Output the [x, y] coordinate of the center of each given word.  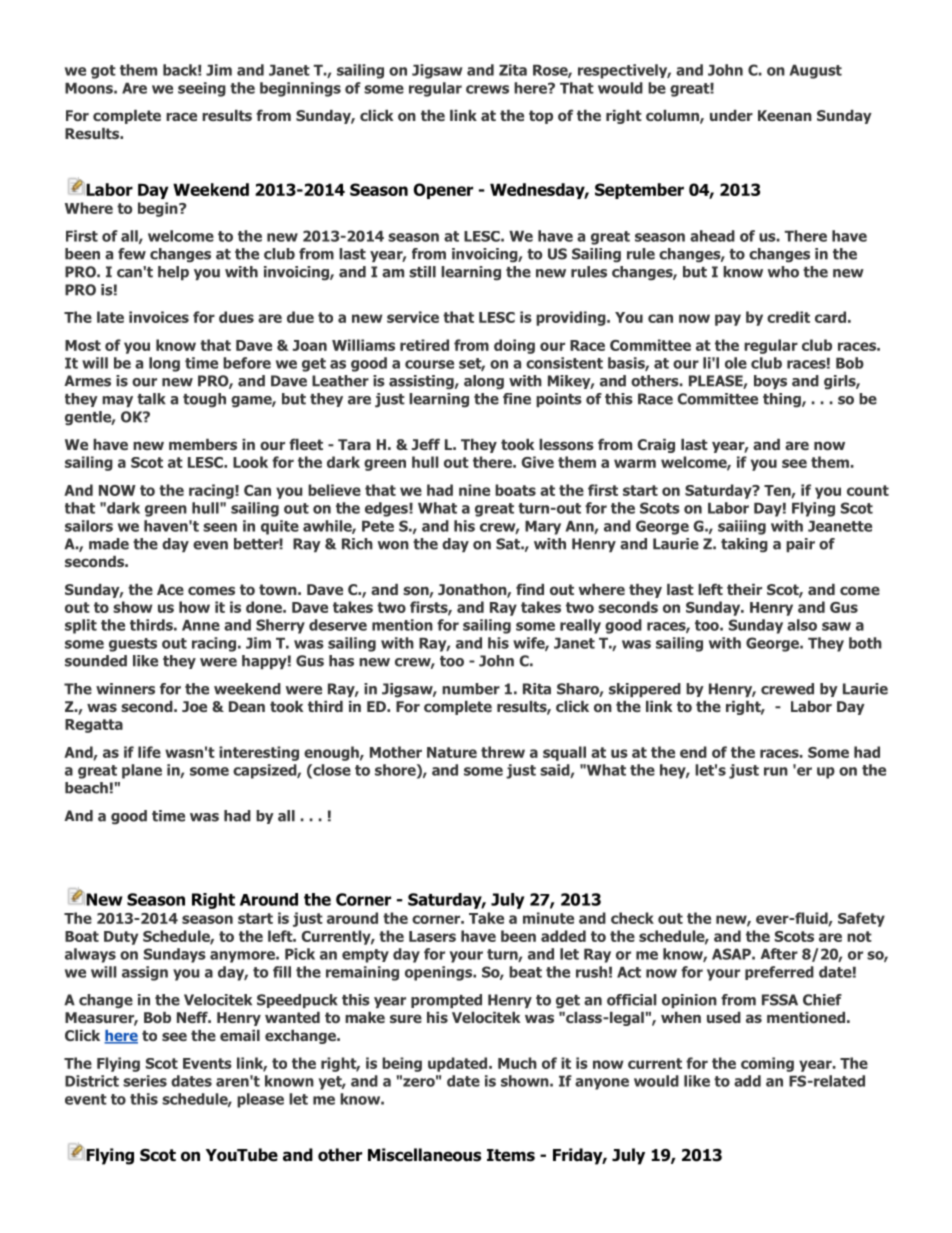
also [802, 625]
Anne [201, 625]
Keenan [785, 115]
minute [548, 918]
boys [770, 382]
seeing [202, 89]
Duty [121, 938]
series [145, 1081]
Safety [861, 919]
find [530, 589]
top [541, 117]
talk [151, 399]
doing [514, 346]
